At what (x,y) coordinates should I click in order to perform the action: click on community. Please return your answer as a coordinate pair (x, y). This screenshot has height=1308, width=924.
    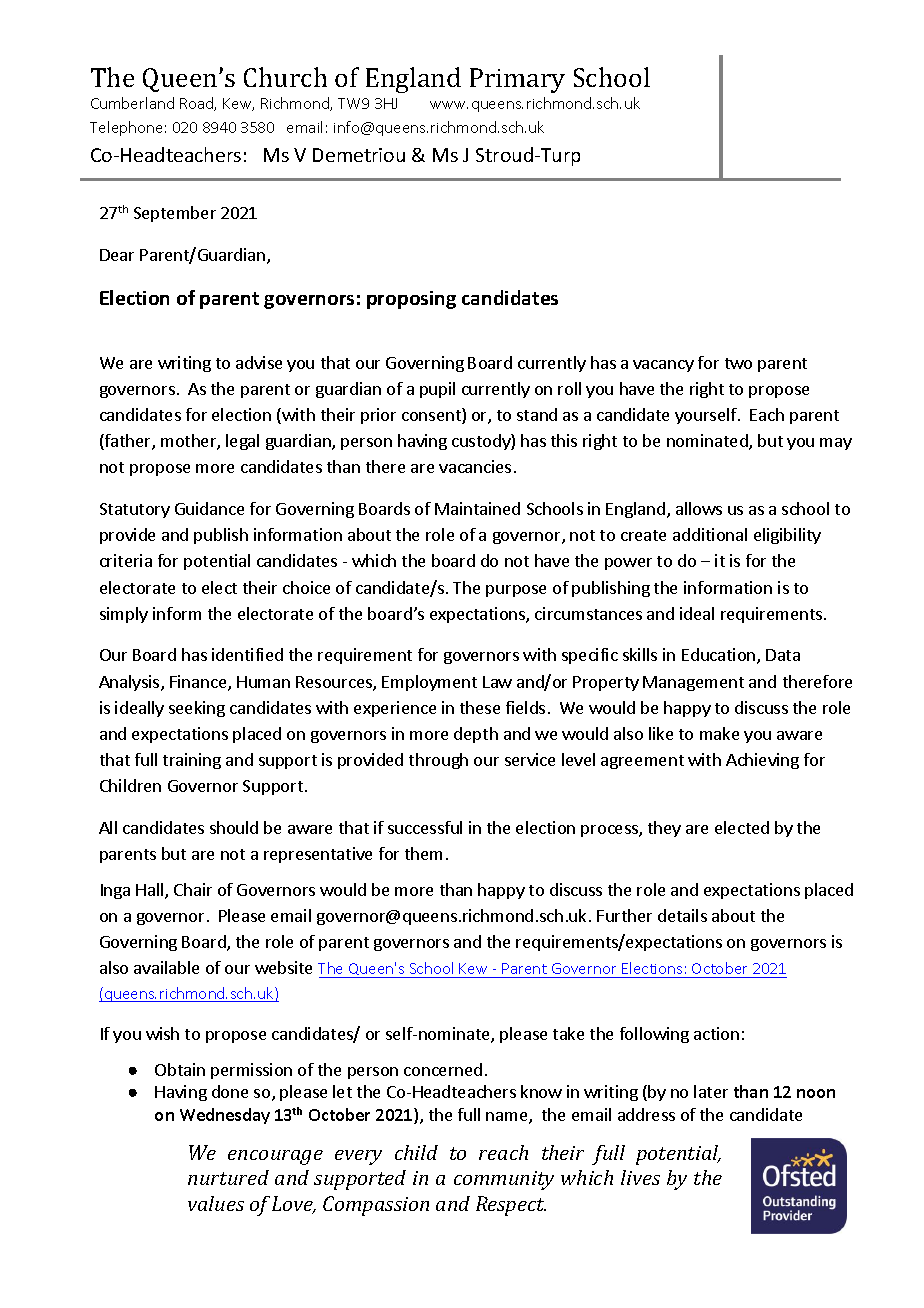
    Looking at the image, I should click on (504, 1180).
